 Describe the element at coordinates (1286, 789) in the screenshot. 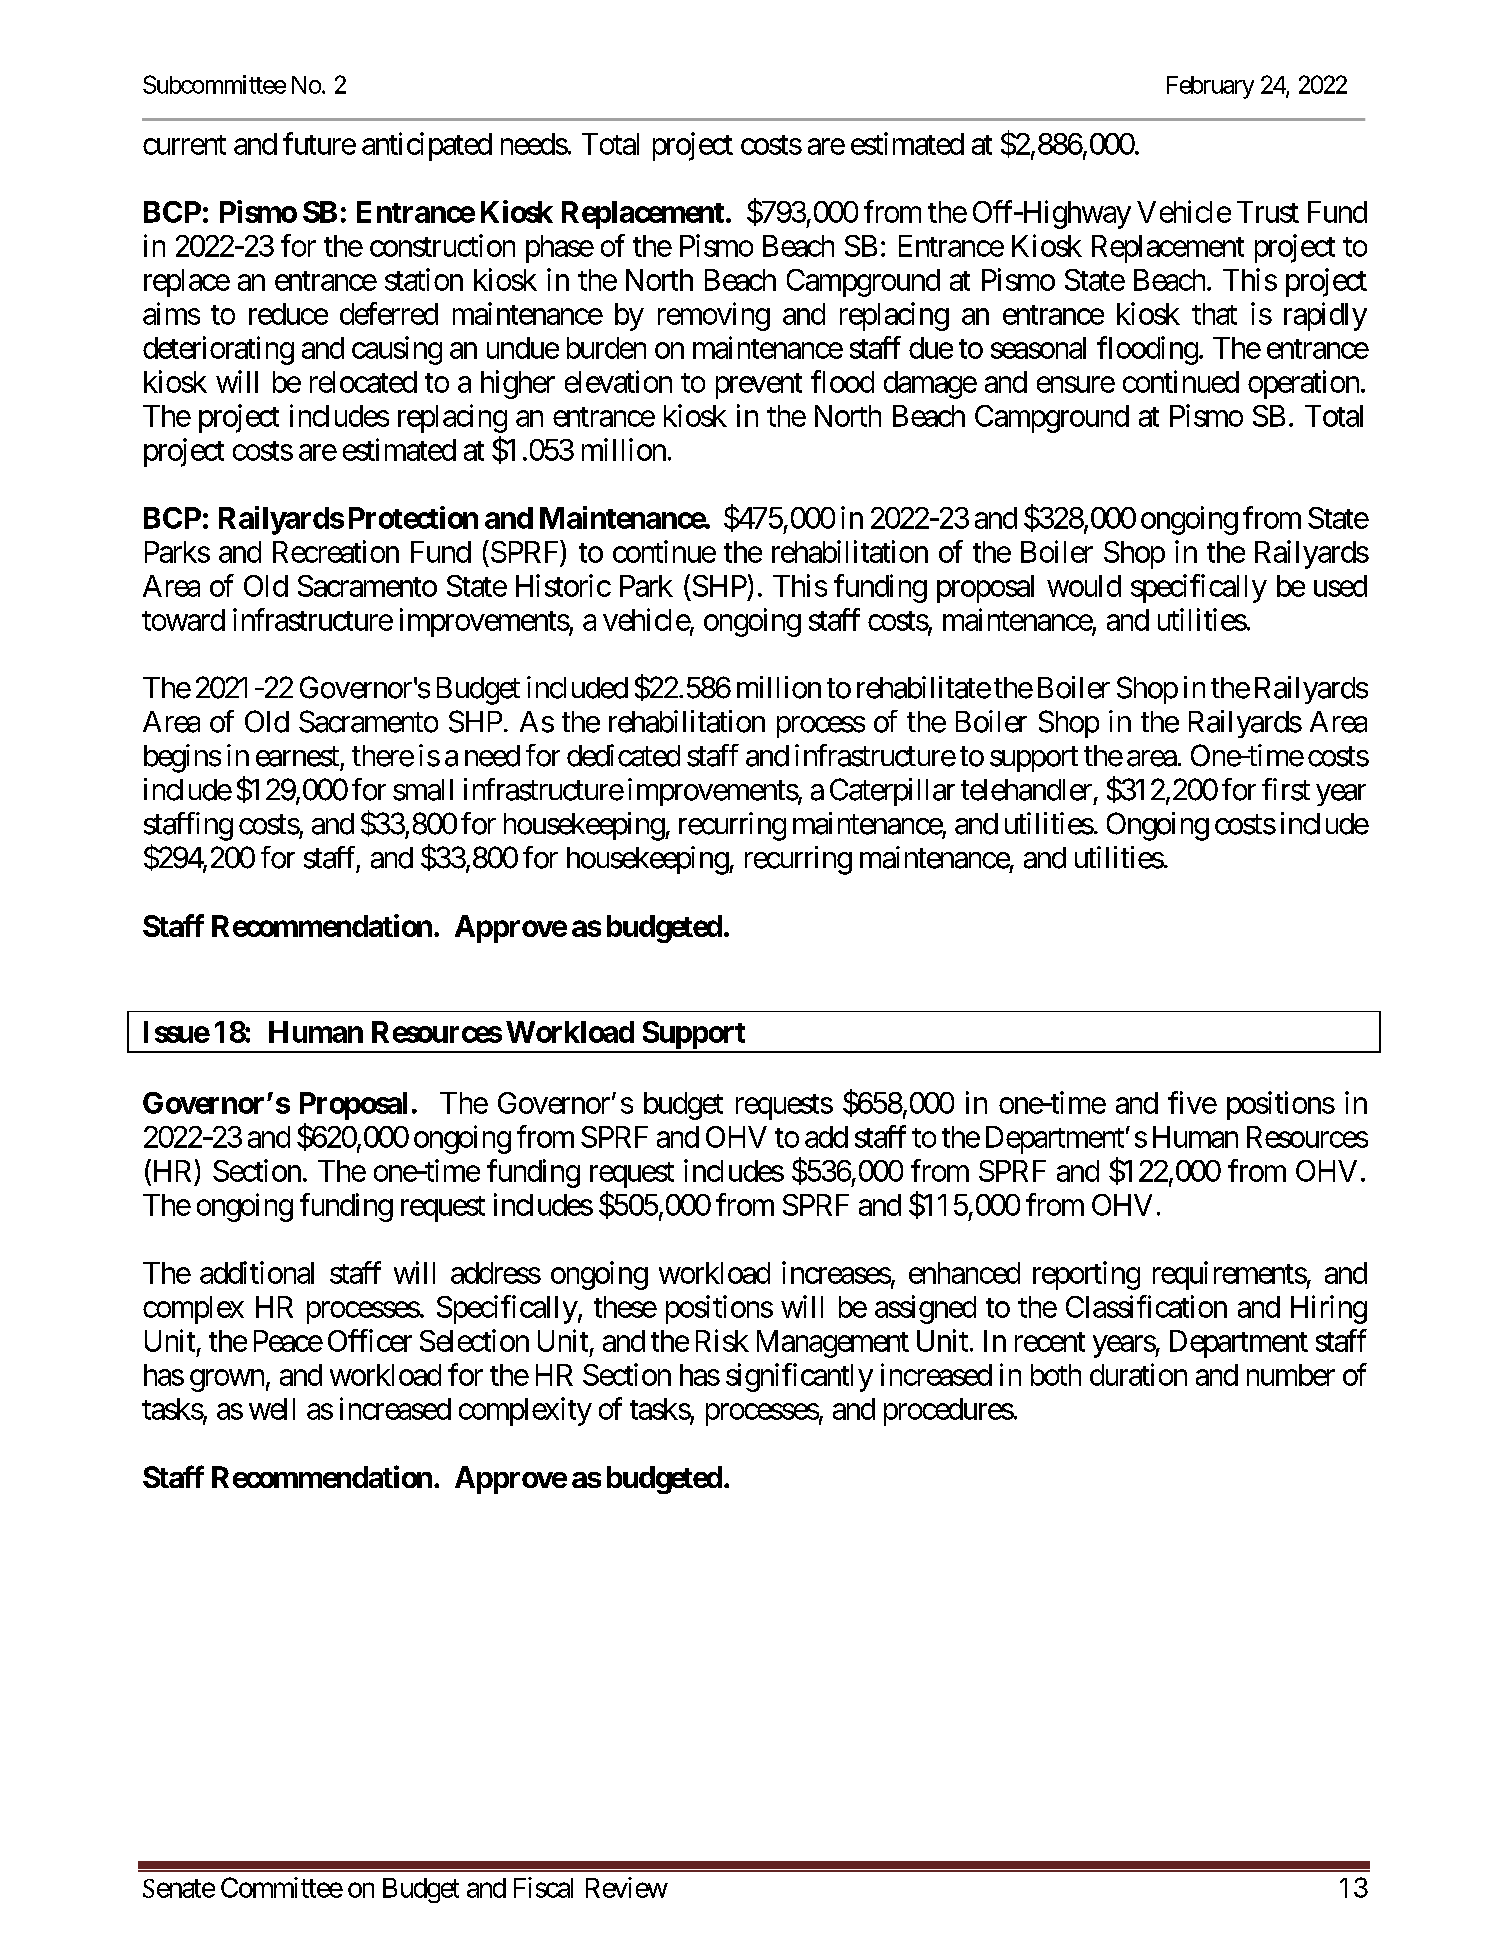

I see `first` at that location.
